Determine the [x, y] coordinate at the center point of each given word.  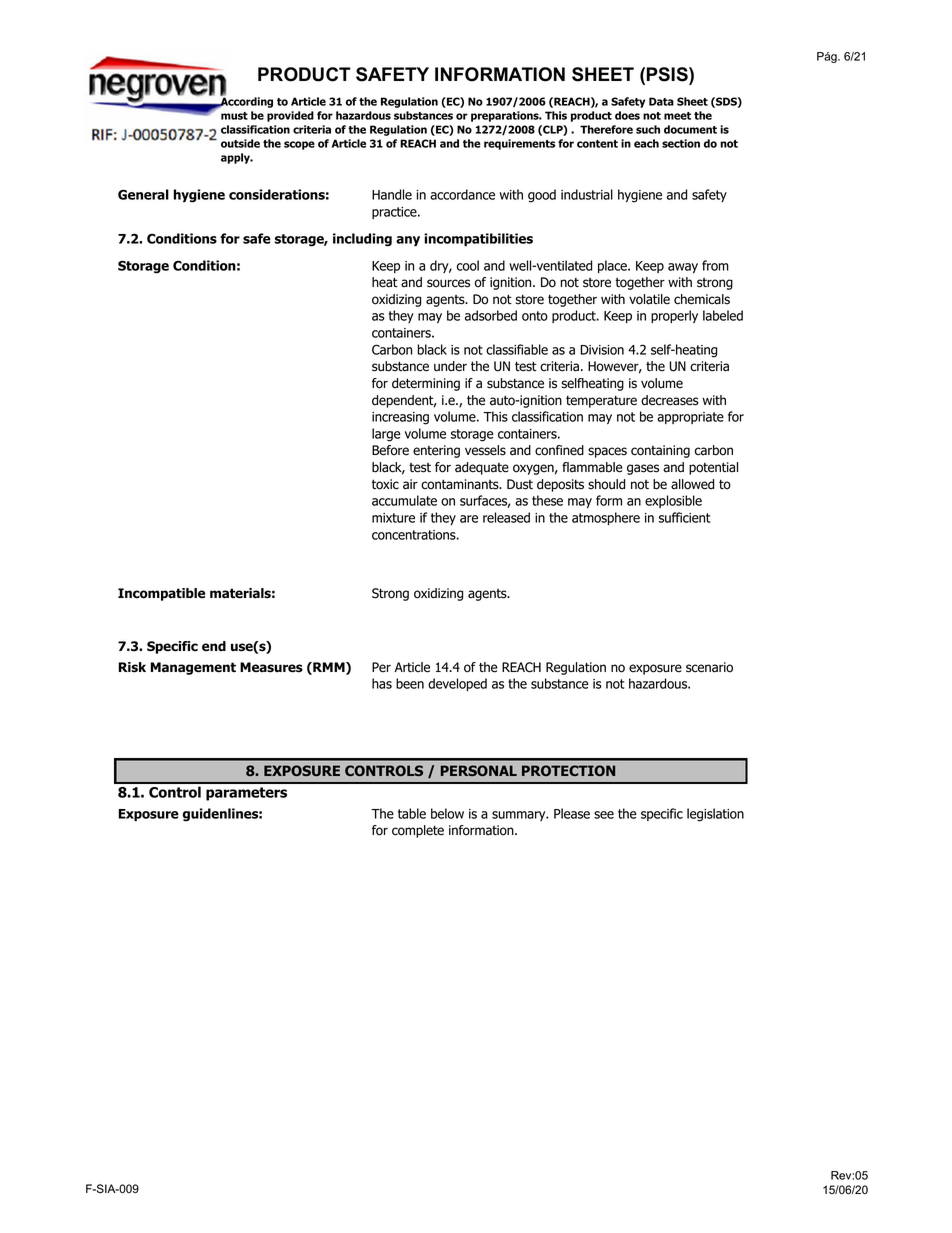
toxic [385, 484]
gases [643, 469]
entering [436, 451]
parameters [246, 794]
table [412, 813]
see [604, 815]
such [648, 129]
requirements [519, 144]
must [234, 116]
